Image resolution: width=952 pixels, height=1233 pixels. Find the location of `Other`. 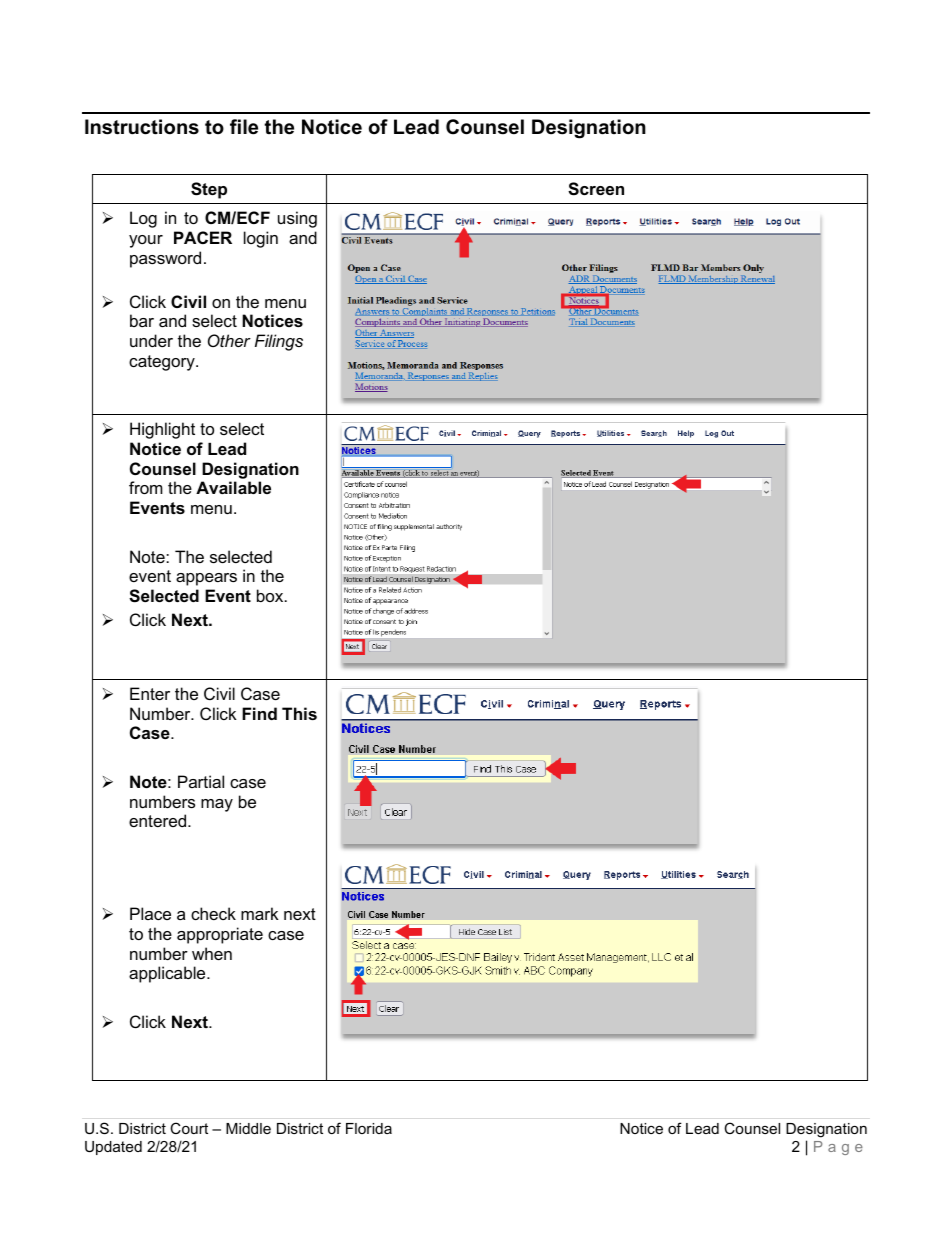

Other is located at coordinates (229, 340).
